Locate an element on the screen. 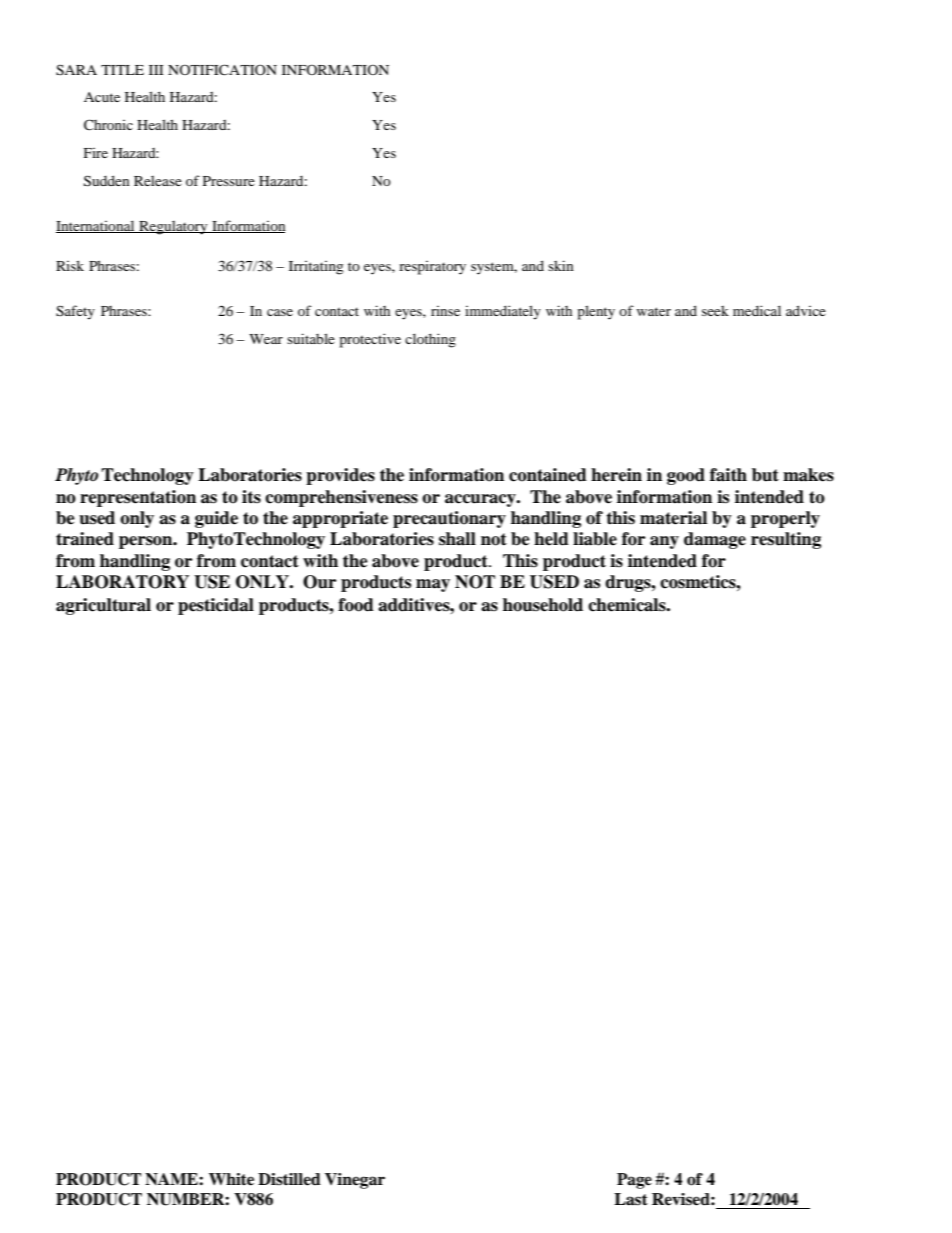 The width and height of the screenshot is (952, 1233). seek is located at coordinates (715, 311).
